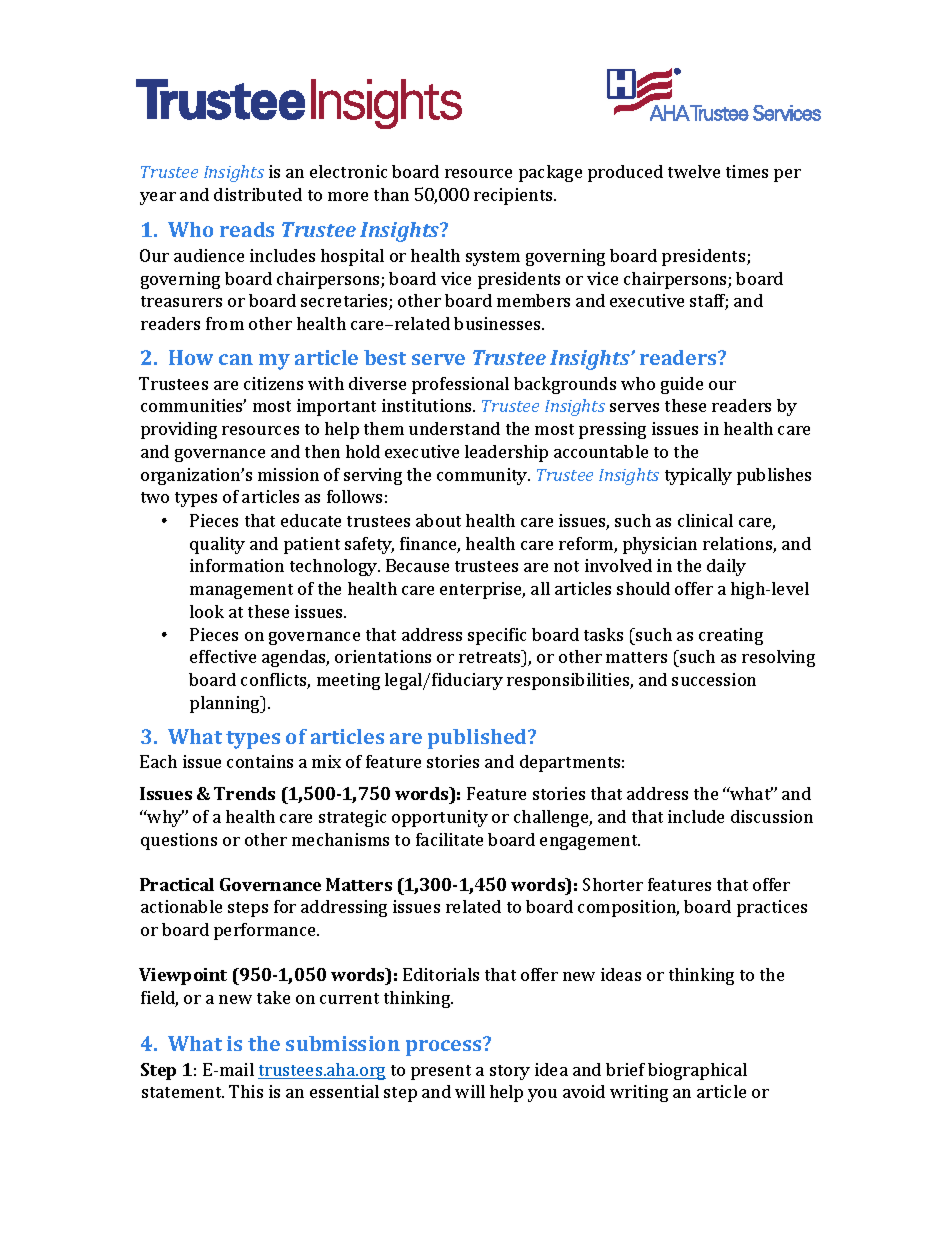 This image has height=1233, width=952. I want to click on discussion, so click(772, 816).
